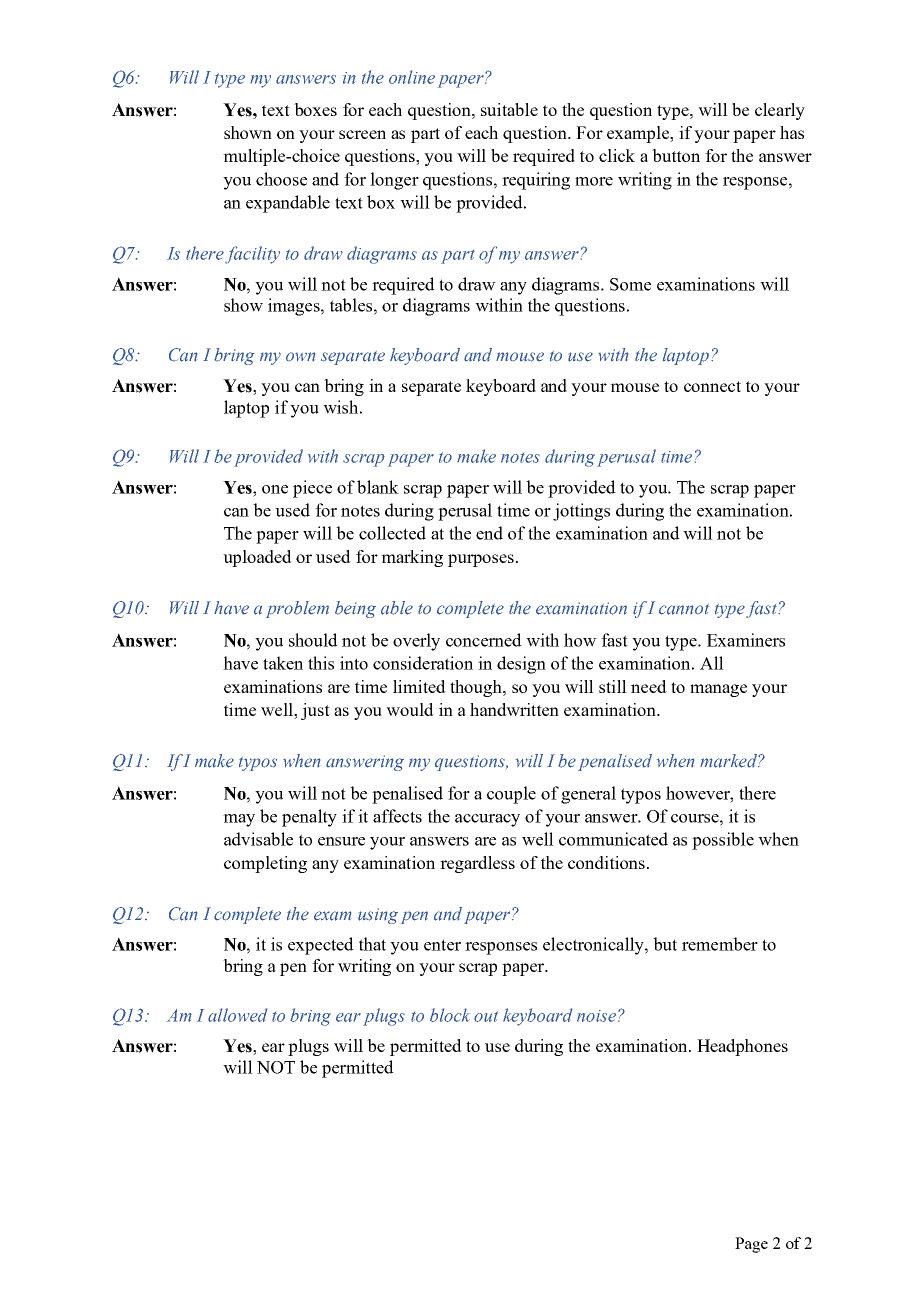  I want to click on design, so click(521, 665).
